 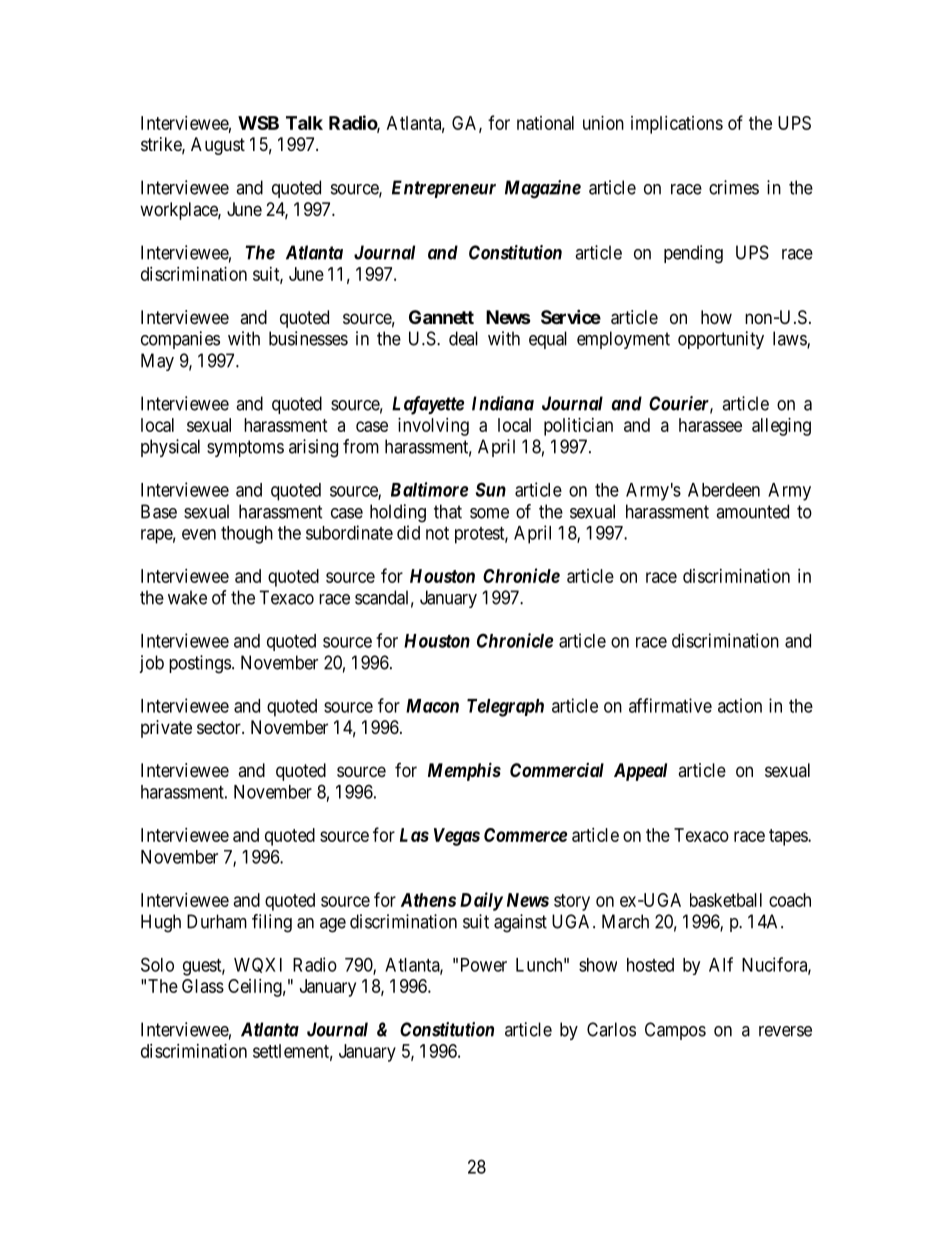 I want to click on Glass, so click(x=203, y=986).
